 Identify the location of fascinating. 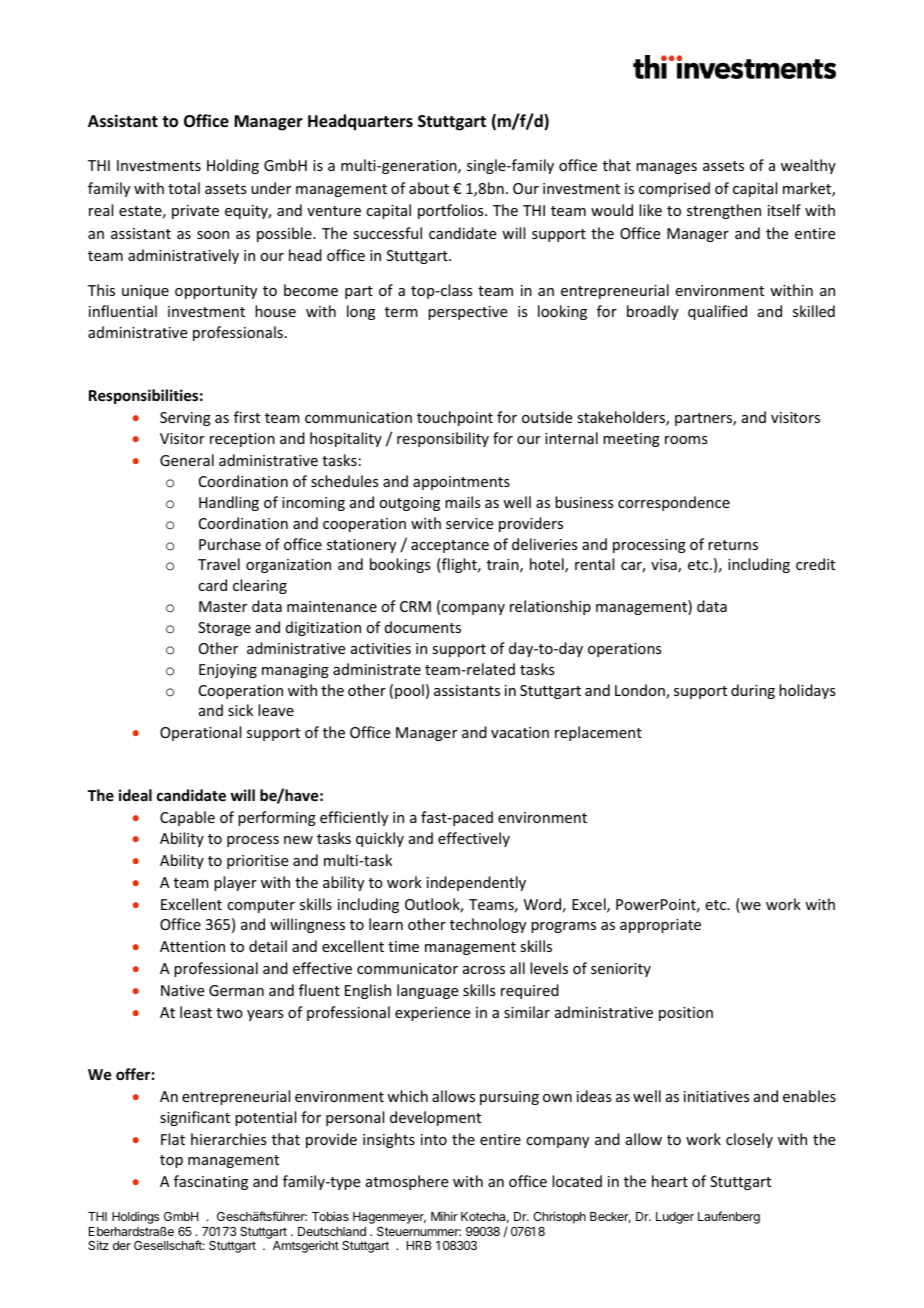
(211, 1182).
